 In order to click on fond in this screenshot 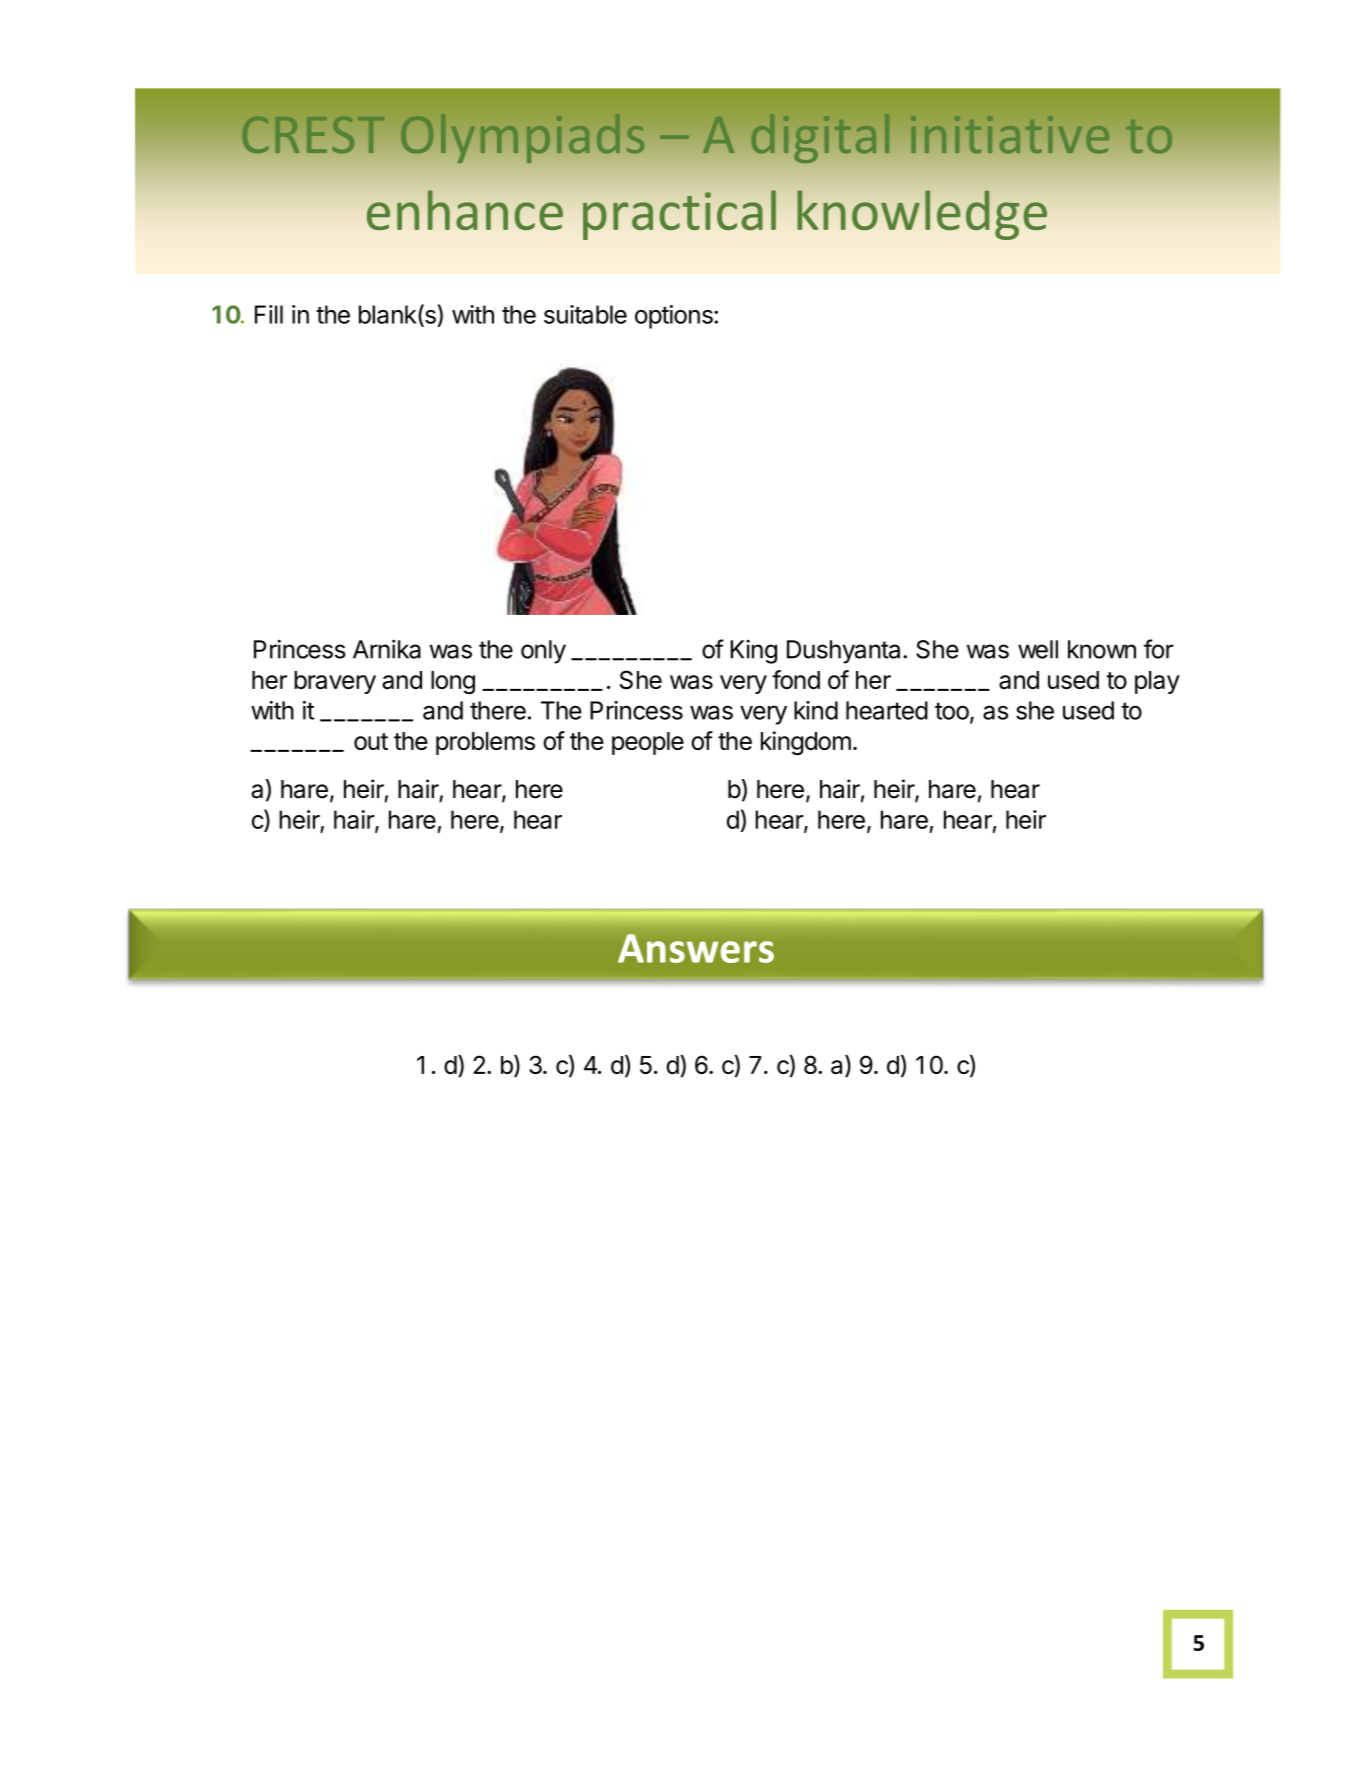, I will do `click(796, 679)`.
